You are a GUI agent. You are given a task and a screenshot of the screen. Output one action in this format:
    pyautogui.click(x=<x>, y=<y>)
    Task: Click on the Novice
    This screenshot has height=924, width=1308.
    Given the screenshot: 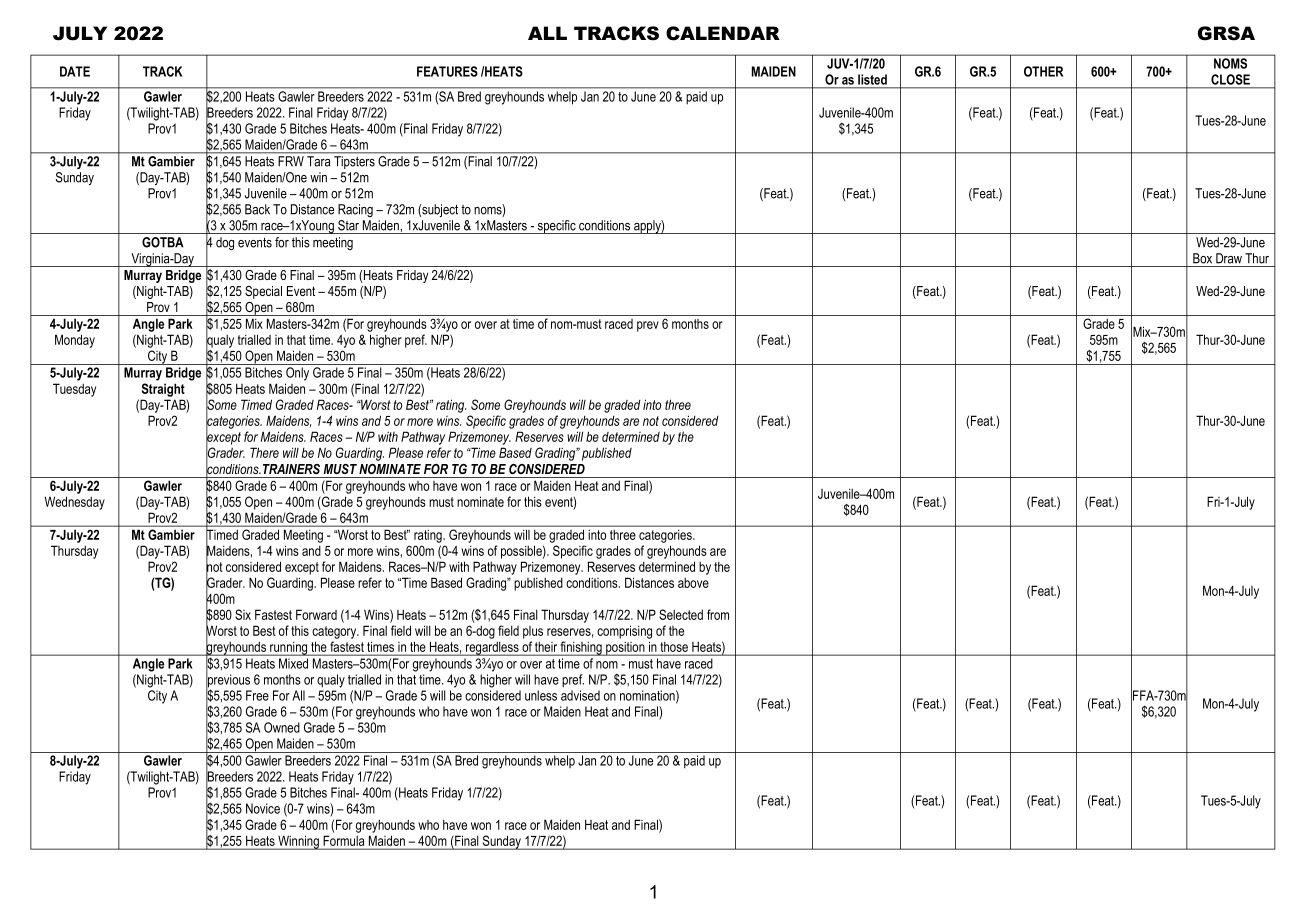 What is the action you would take?
    pyautogui.click(x=263, y=808)
